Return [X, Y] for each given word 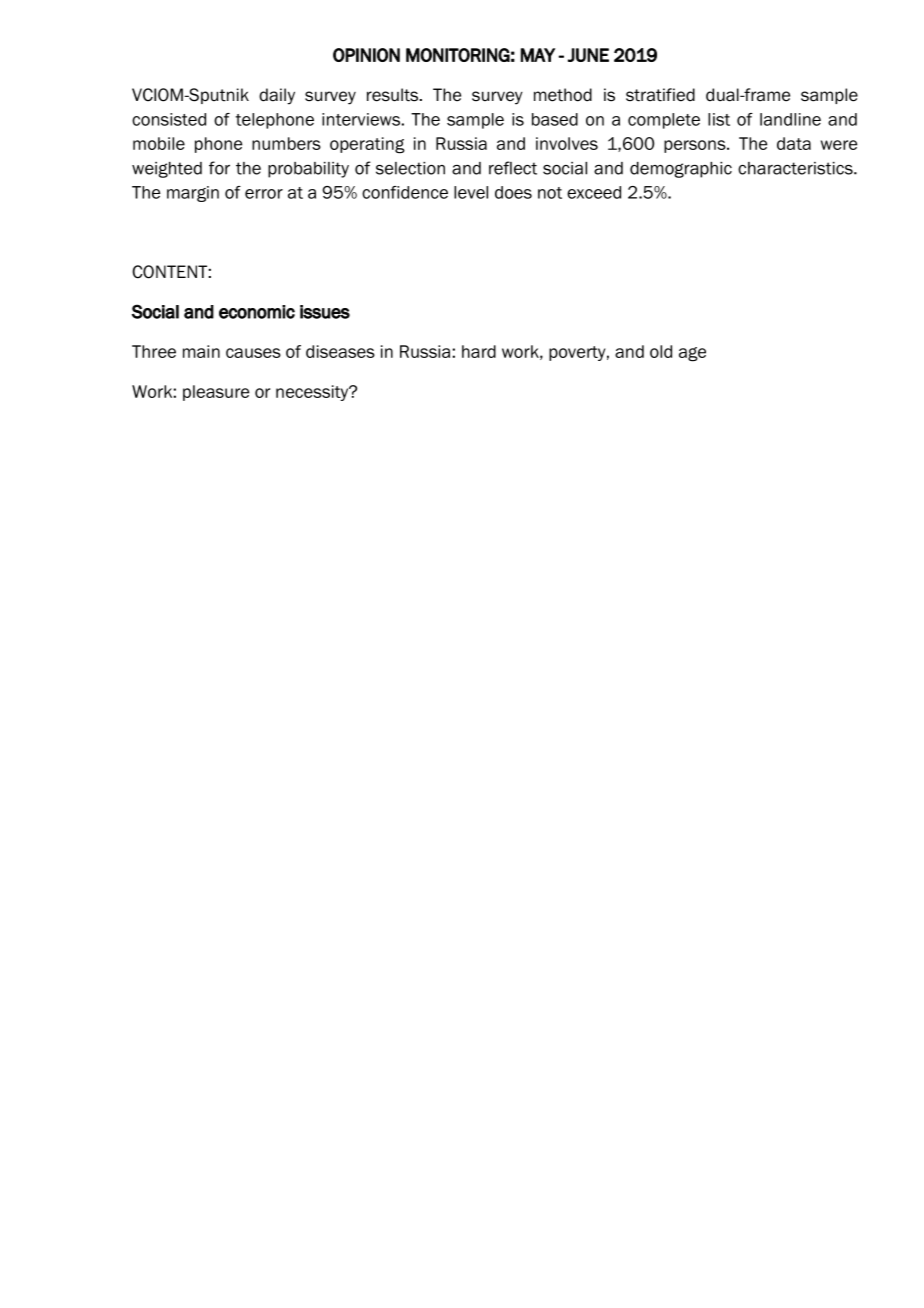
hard [479, 351]
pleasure [216, 393]
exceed [594, 192]
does [513, 192]
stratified [660, 95]
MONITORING [458, 55]
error [264, 194]
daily [277, 96]
